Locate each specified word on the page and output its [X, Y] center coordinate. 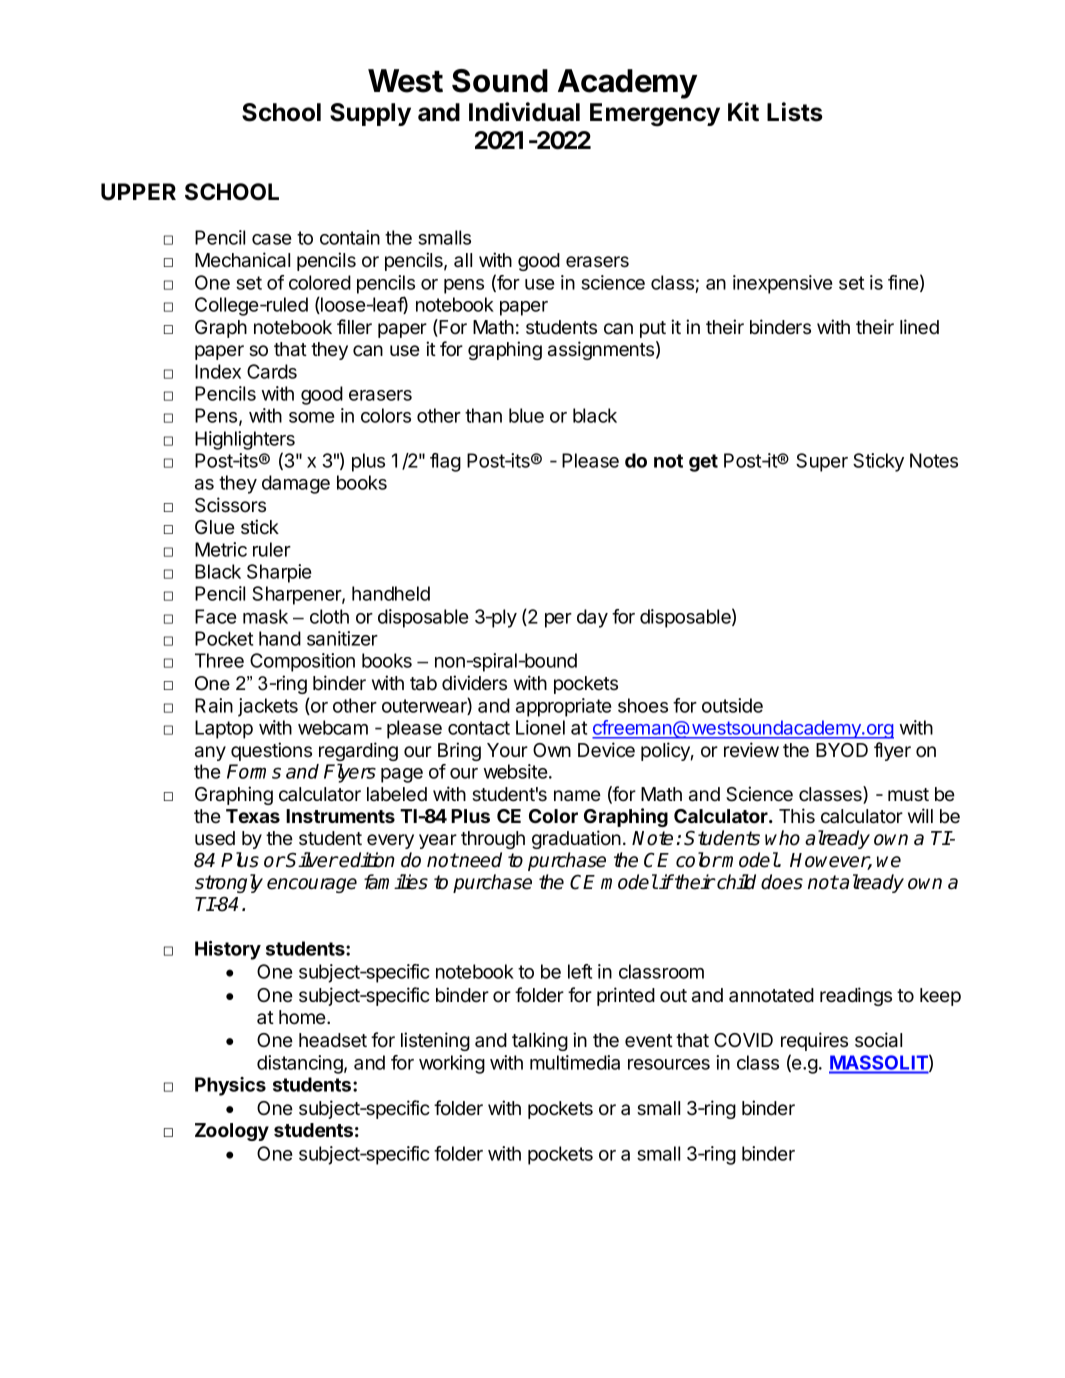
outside [732, 705]
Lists [794, 112]
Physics [230, 1086]
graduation [576, 839]
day [592, 618]
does [782, 882]
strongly [229, 883]
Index [218, 371]
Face [216, 616]
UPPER [138, 192]
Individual [524, 112]
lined [919, 327]
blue [526, 415]
